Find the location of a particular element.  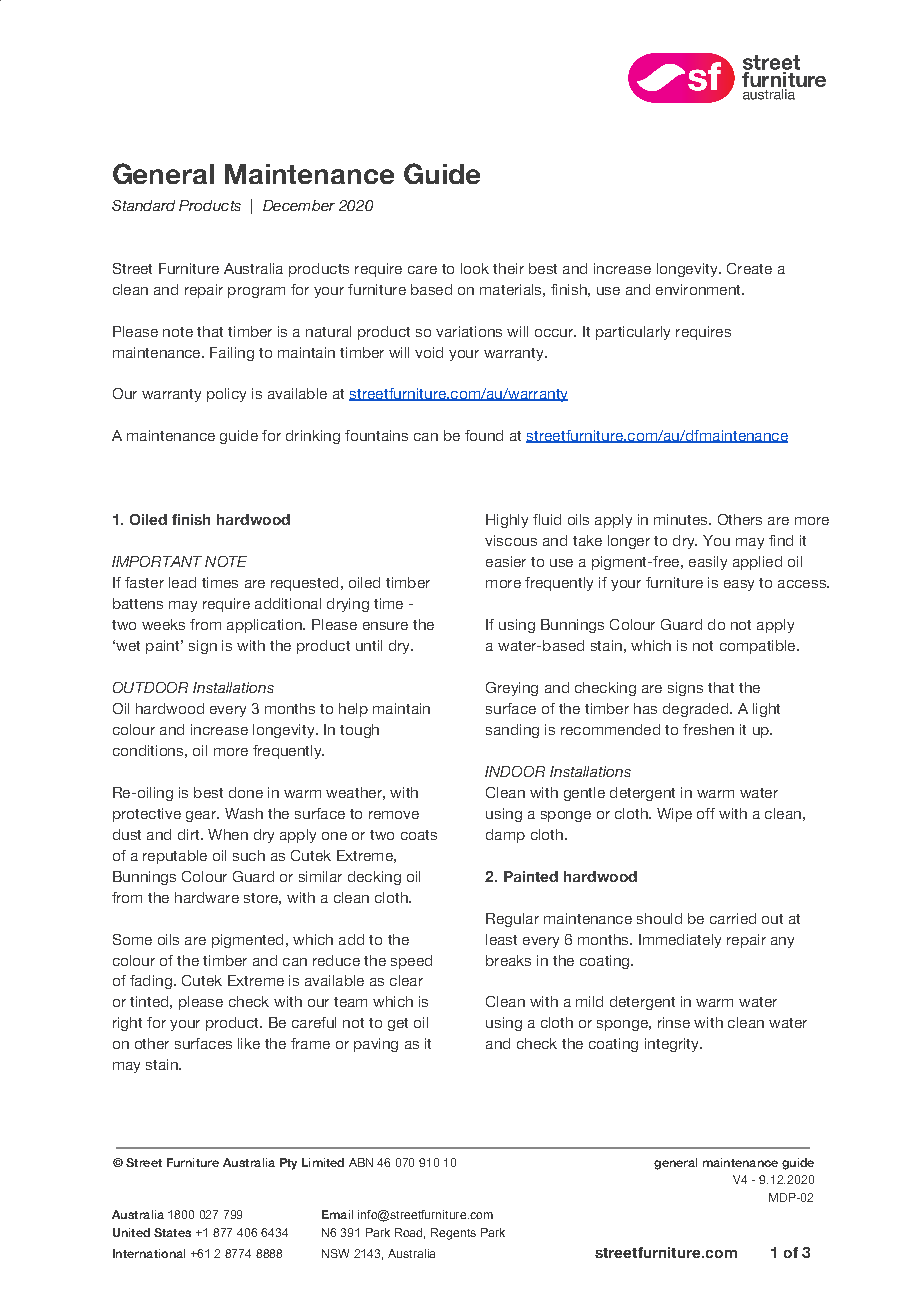

Create is located at coordinates (749, 268).
